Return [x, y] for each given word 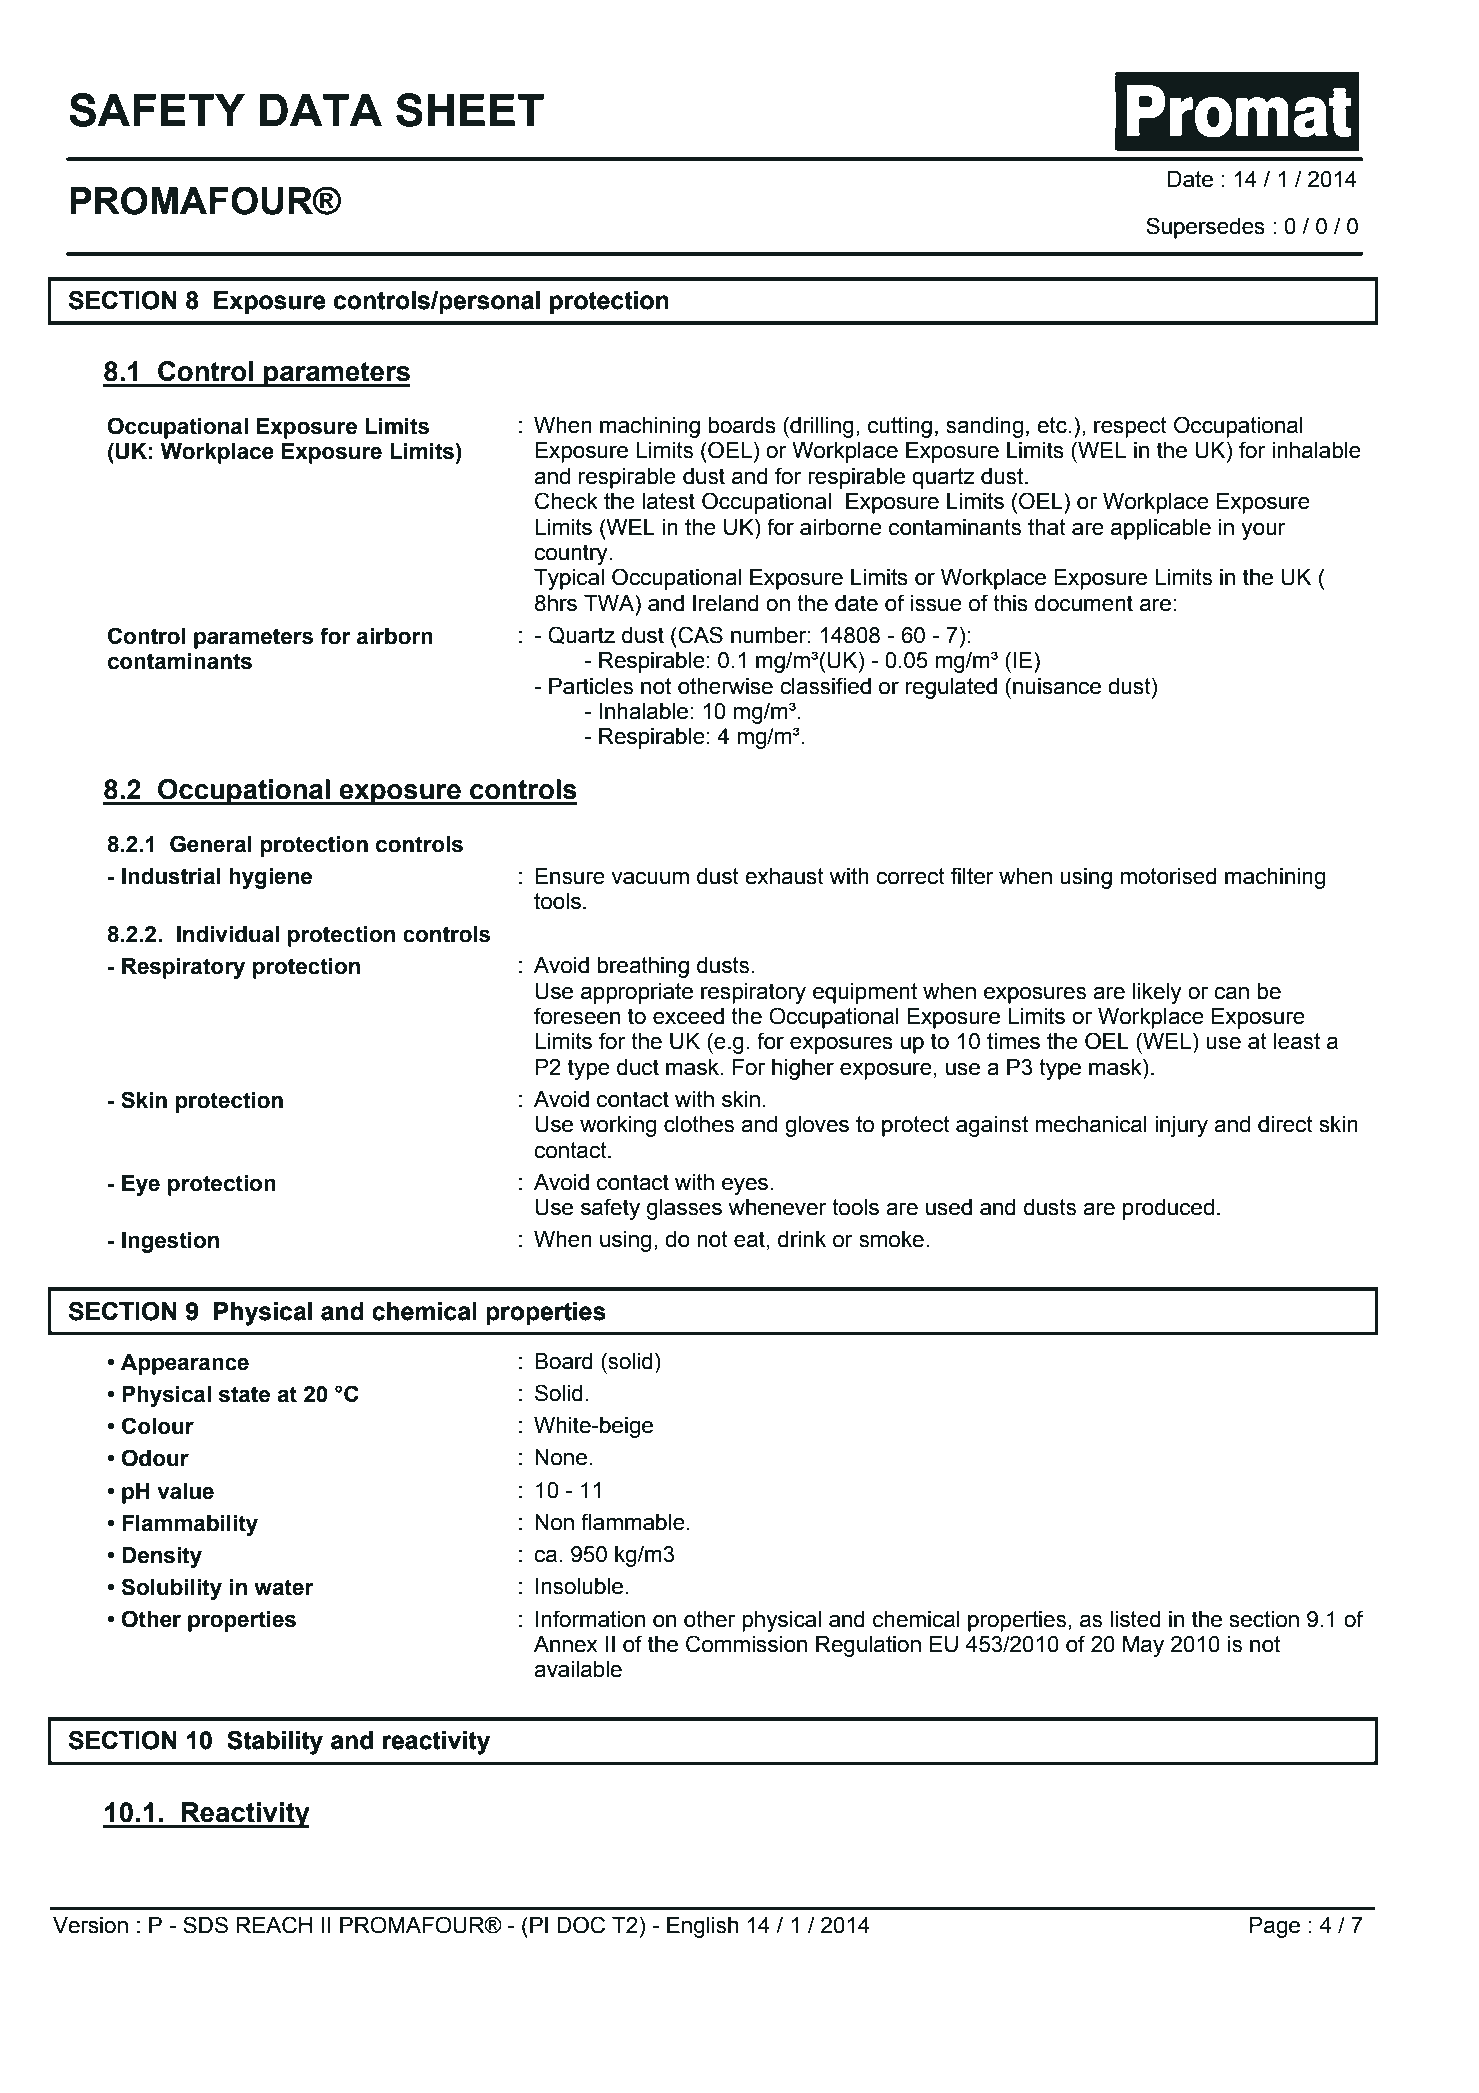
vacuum [650, 878]
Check [566, 501]
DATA [321, 110]
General [211, 844]
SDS [205, 1925]
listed [1135, 1619]
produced [1168, 1209]
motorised [1168, 876]
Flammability [190, 1525]
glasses [684, 1209]
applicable [1161, 529]
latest [668, 501]
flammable [633, 1522]
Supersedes [1205, 228]
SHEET [470, 110]
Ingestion [170, 1242]
